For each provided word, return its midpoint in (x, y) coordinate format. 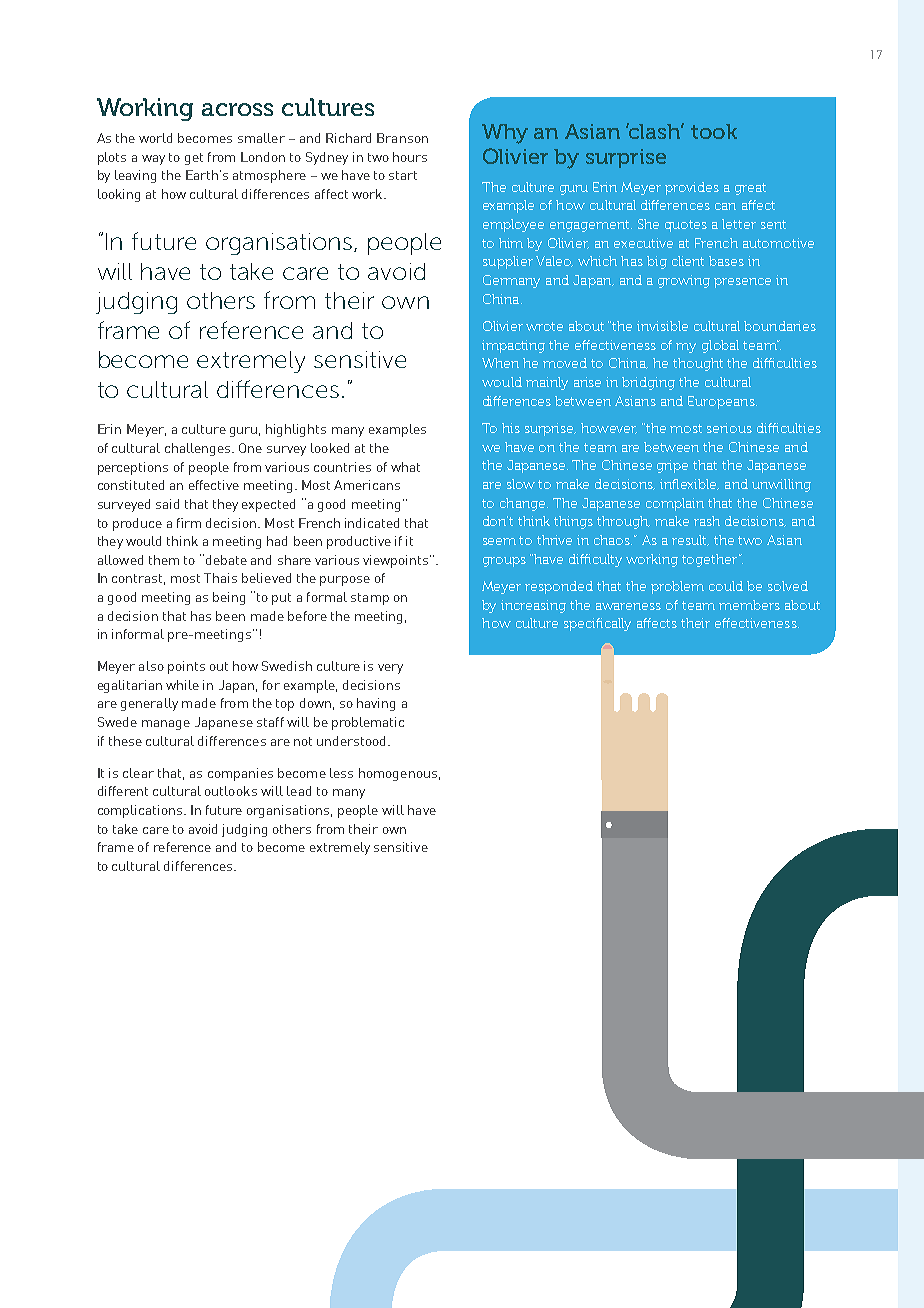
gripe (672, 466)
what (405, 467)
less (341, 773)
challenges (199, 449)
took (714, 131)
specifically (597, 624)
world (155, 138)
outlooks (231, 791)
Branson (402, 138)
